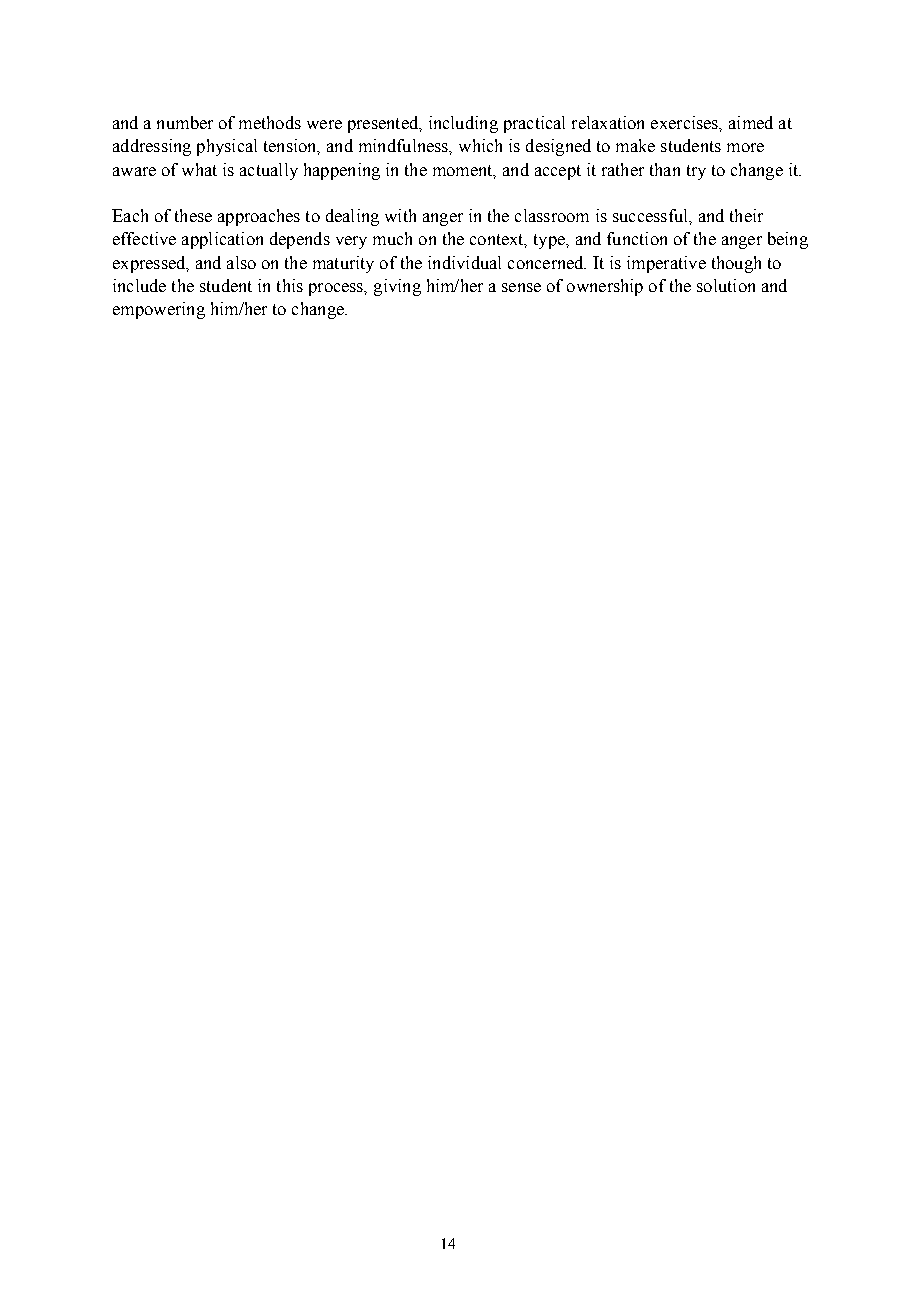 The image size is (924, 1308). I want to click on including, so click(463, 124).
